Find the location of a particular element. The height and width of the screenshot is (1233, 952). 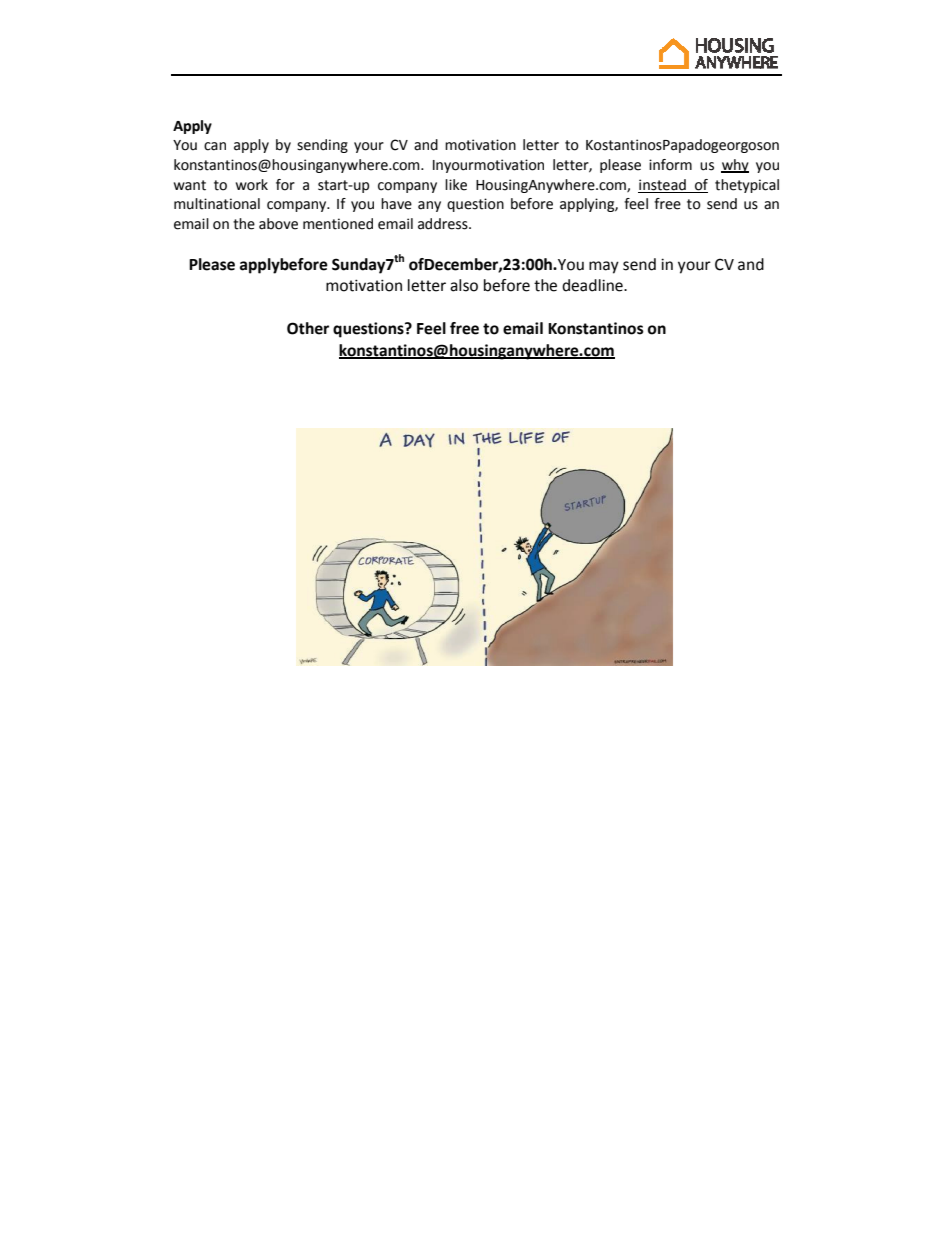

may is located at coordinates (604, 267).
